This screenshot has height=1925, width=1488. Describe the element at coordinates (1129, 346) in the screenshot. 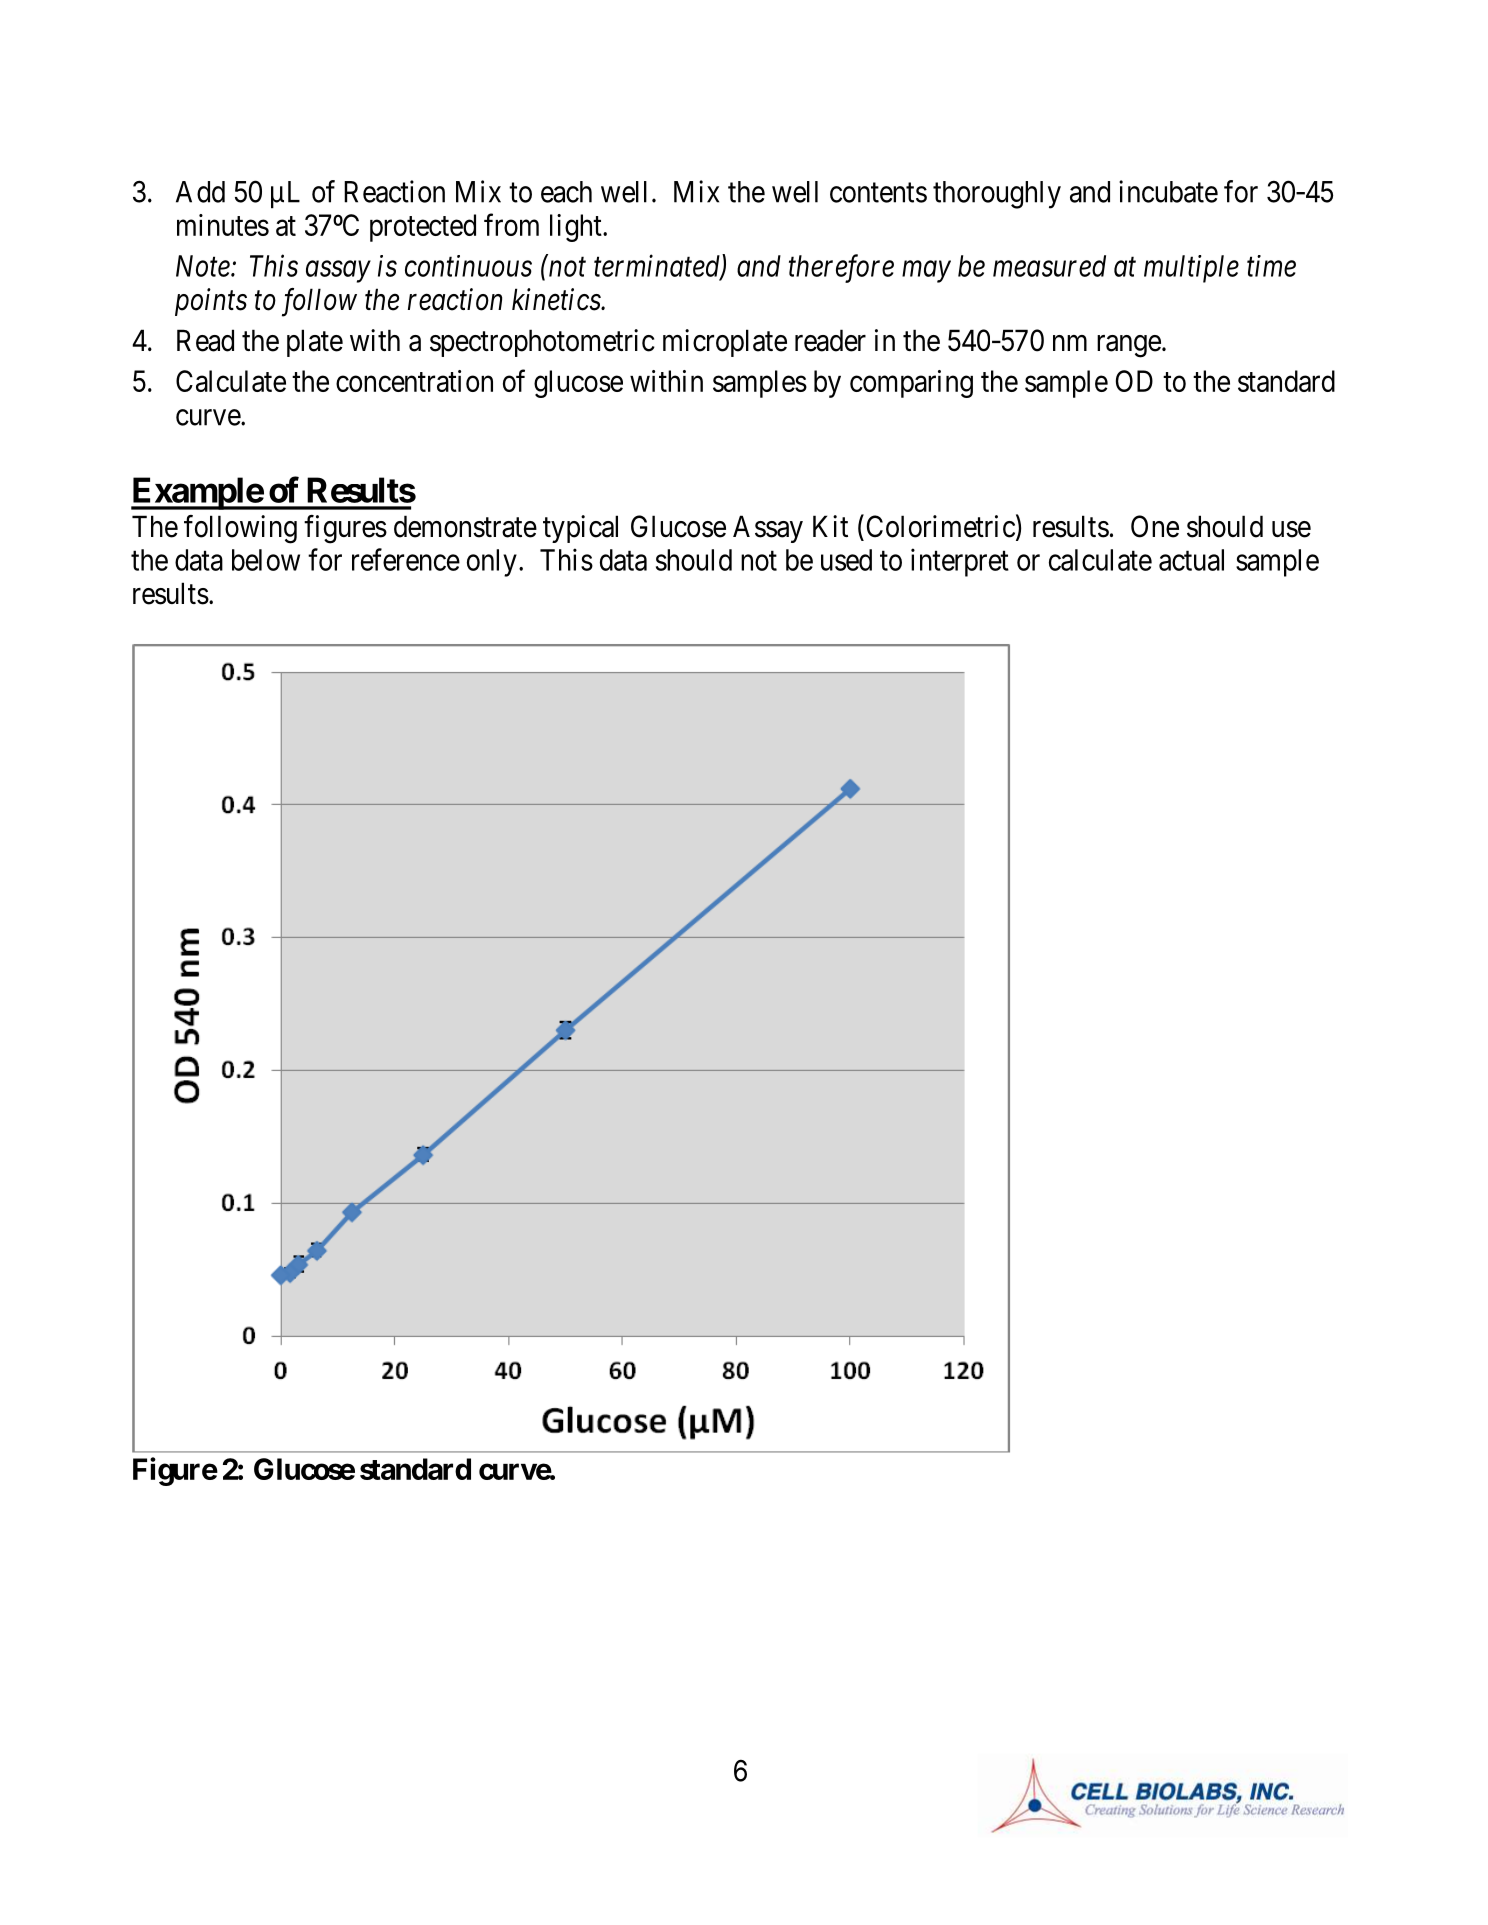

I see `range` at that location.
